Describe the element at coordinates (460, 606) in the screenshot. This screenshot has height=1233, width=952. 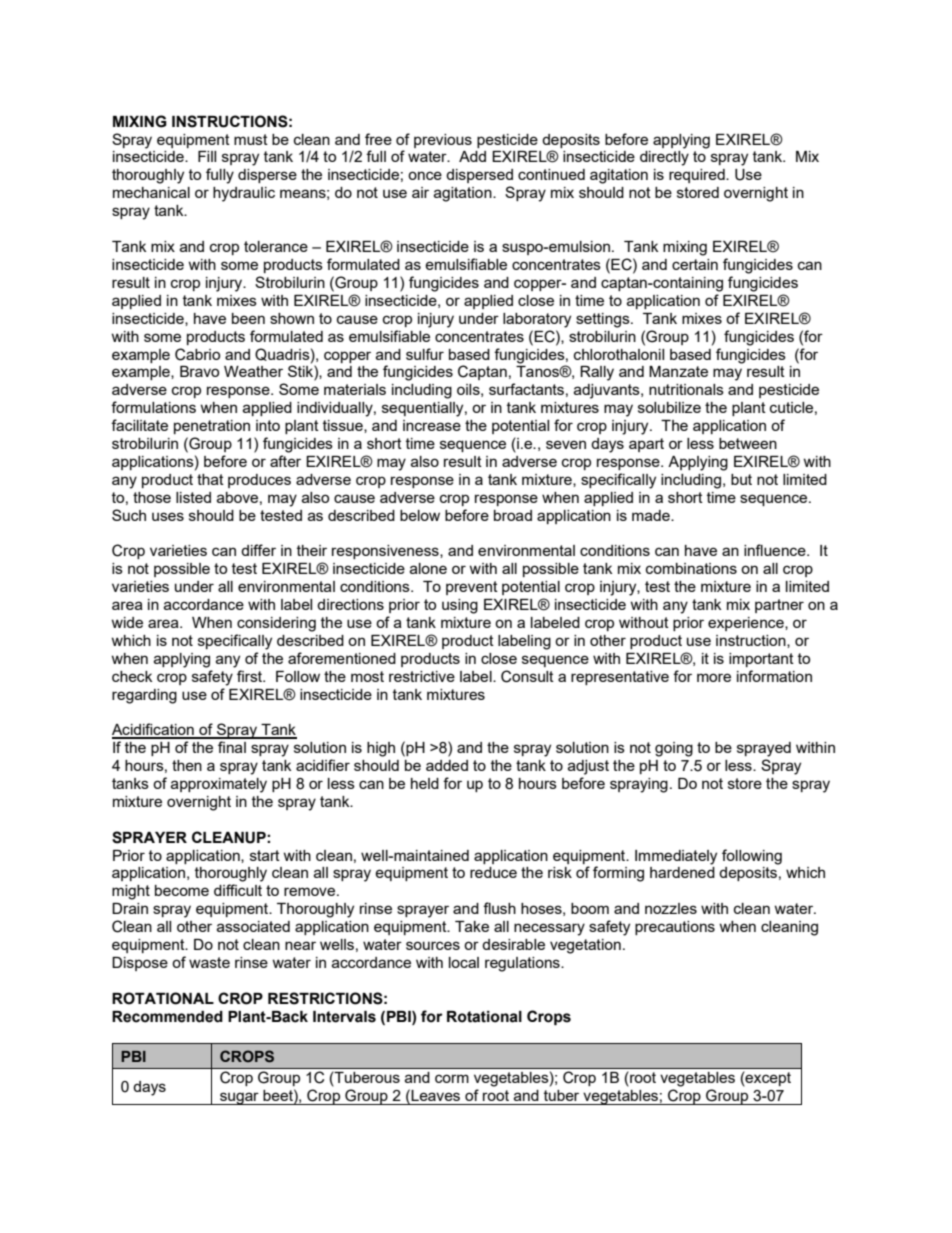
I see `using` at that location.
